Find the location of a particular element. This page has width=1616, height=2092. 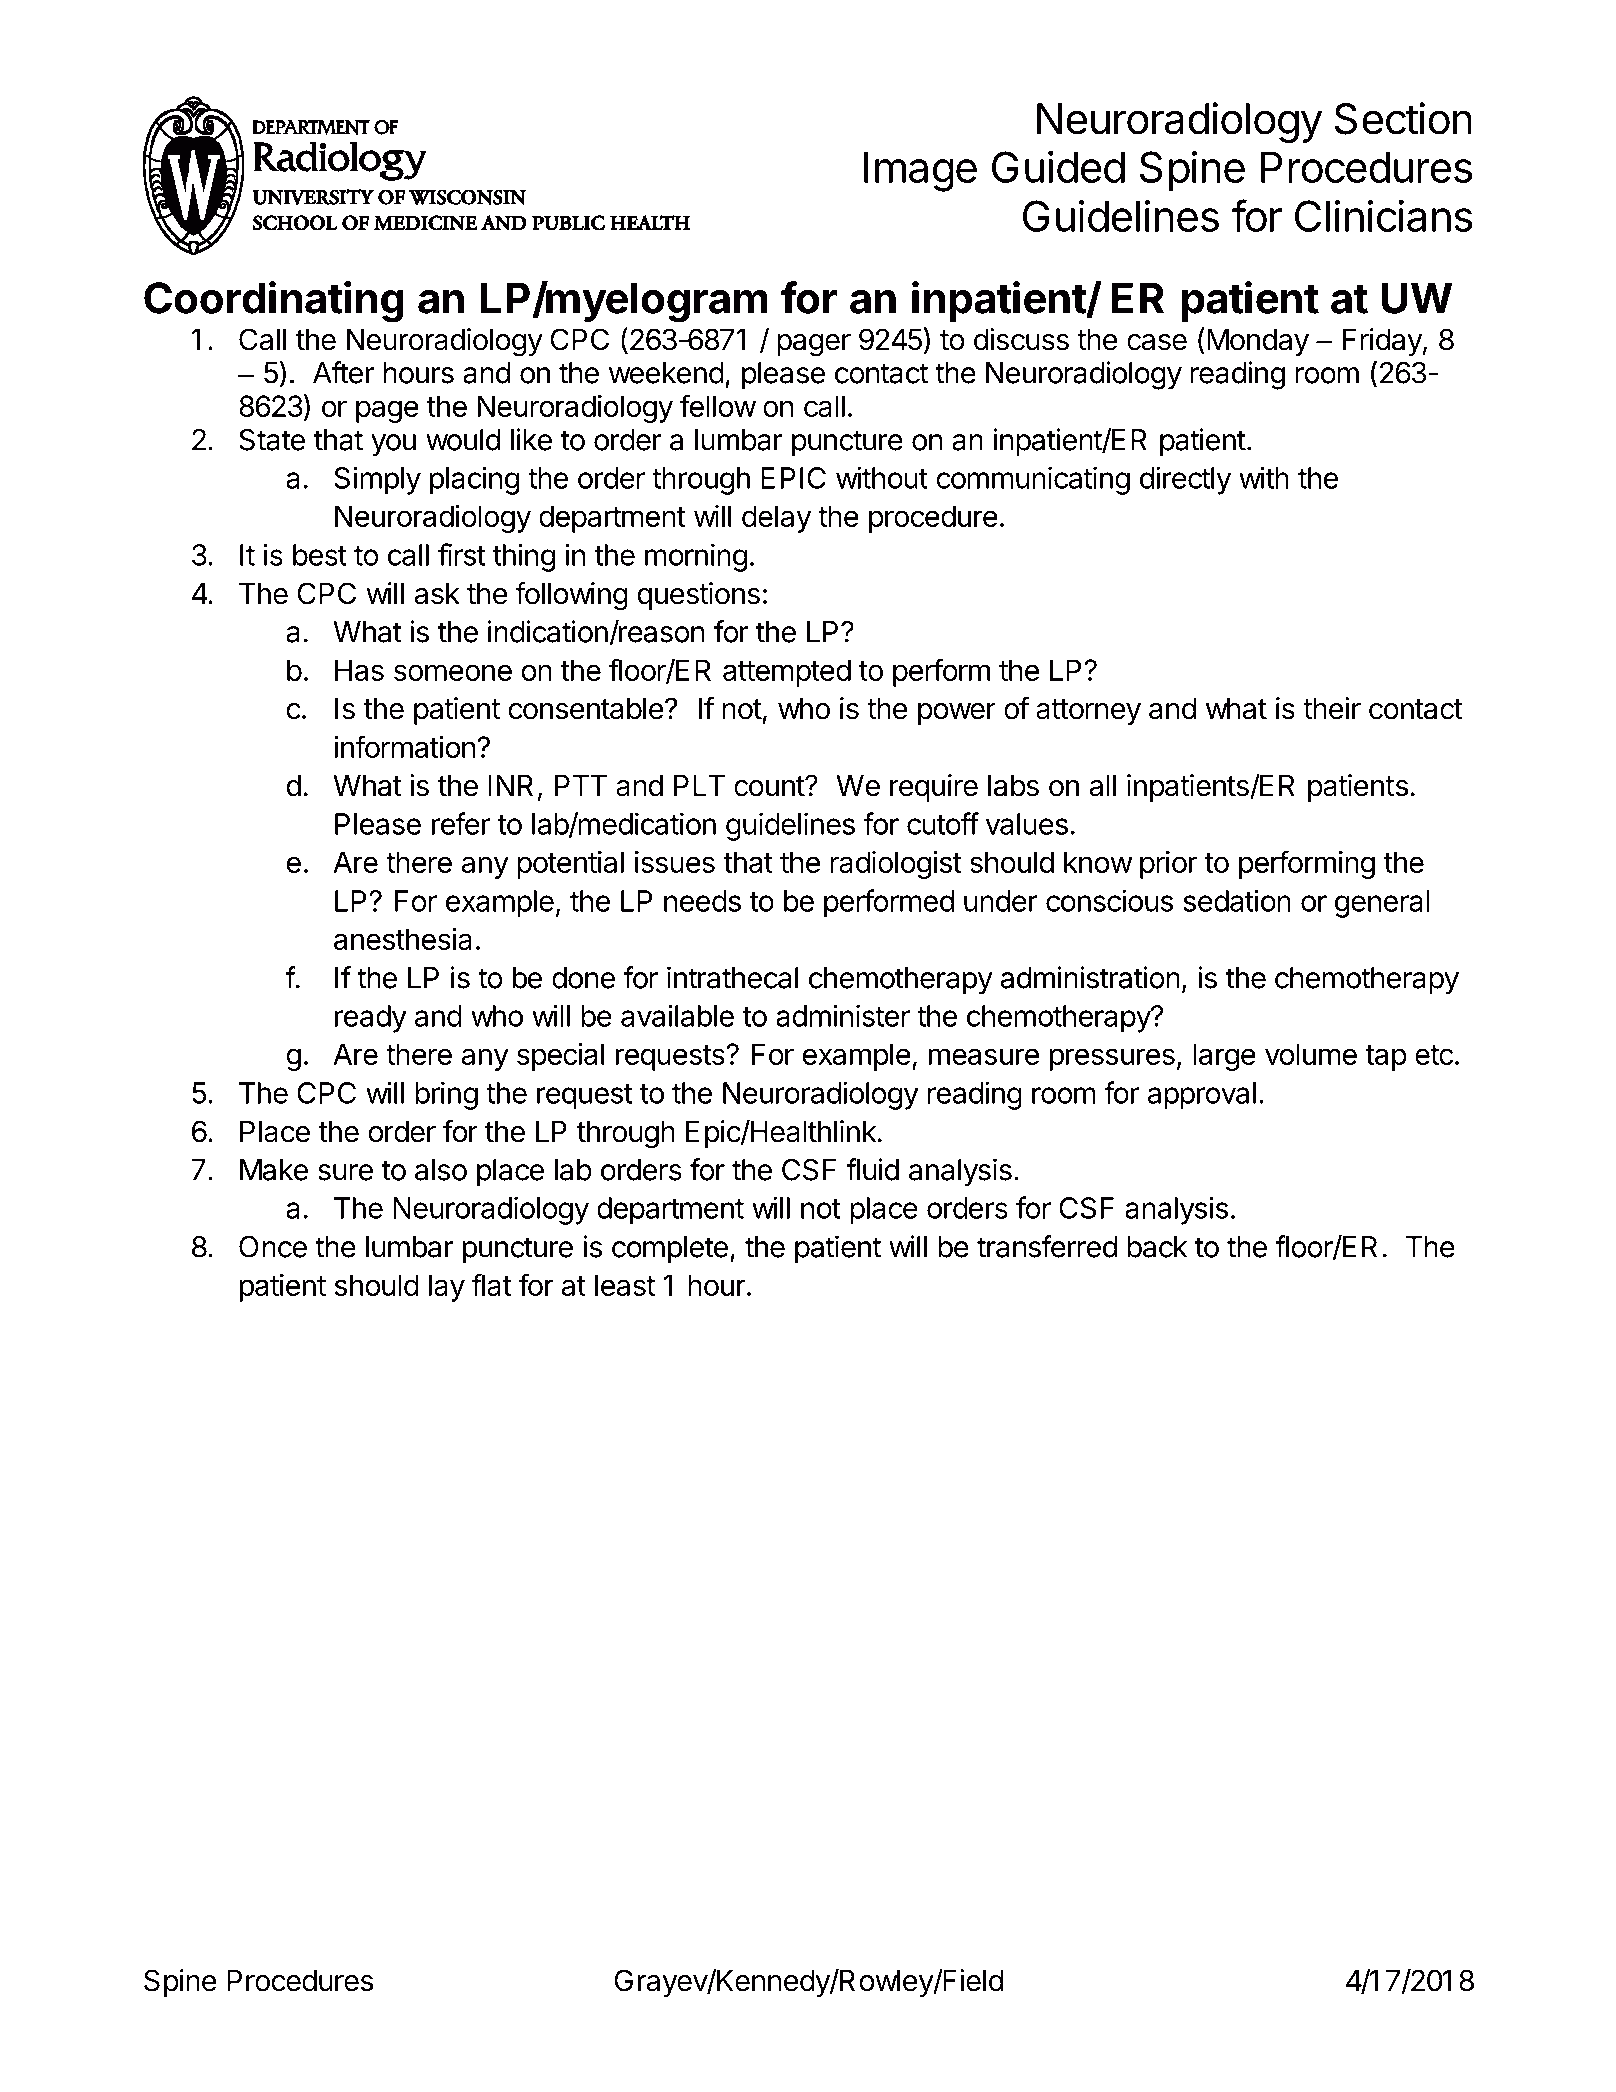

Coordinating is located at coordinates (274, 302).
